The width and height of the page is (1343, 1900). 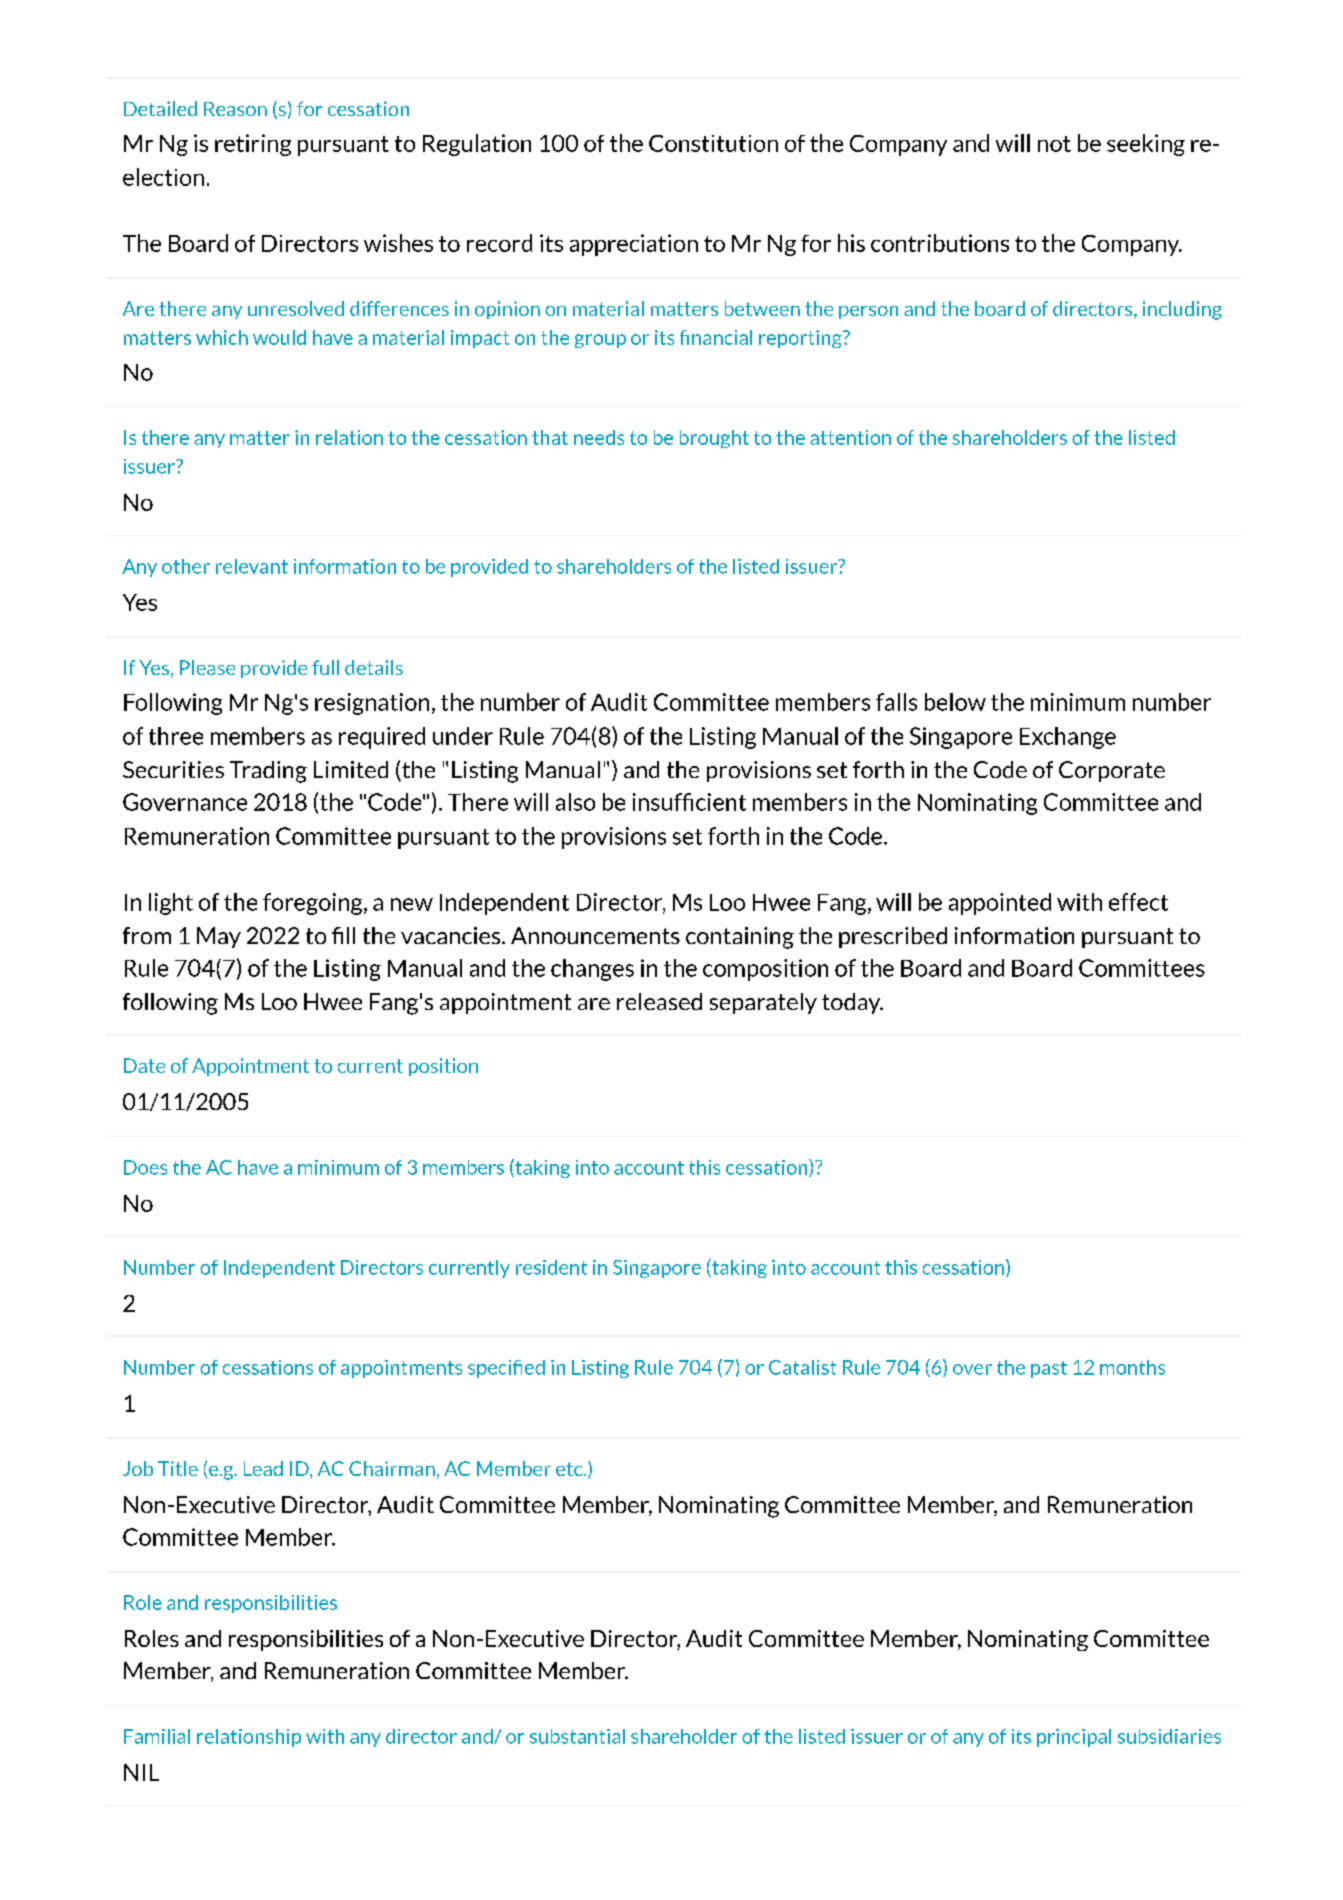 What do you see at coordinates (1000, 904) in the page?
I see `appointed` at bounding box center [1000, 904].
